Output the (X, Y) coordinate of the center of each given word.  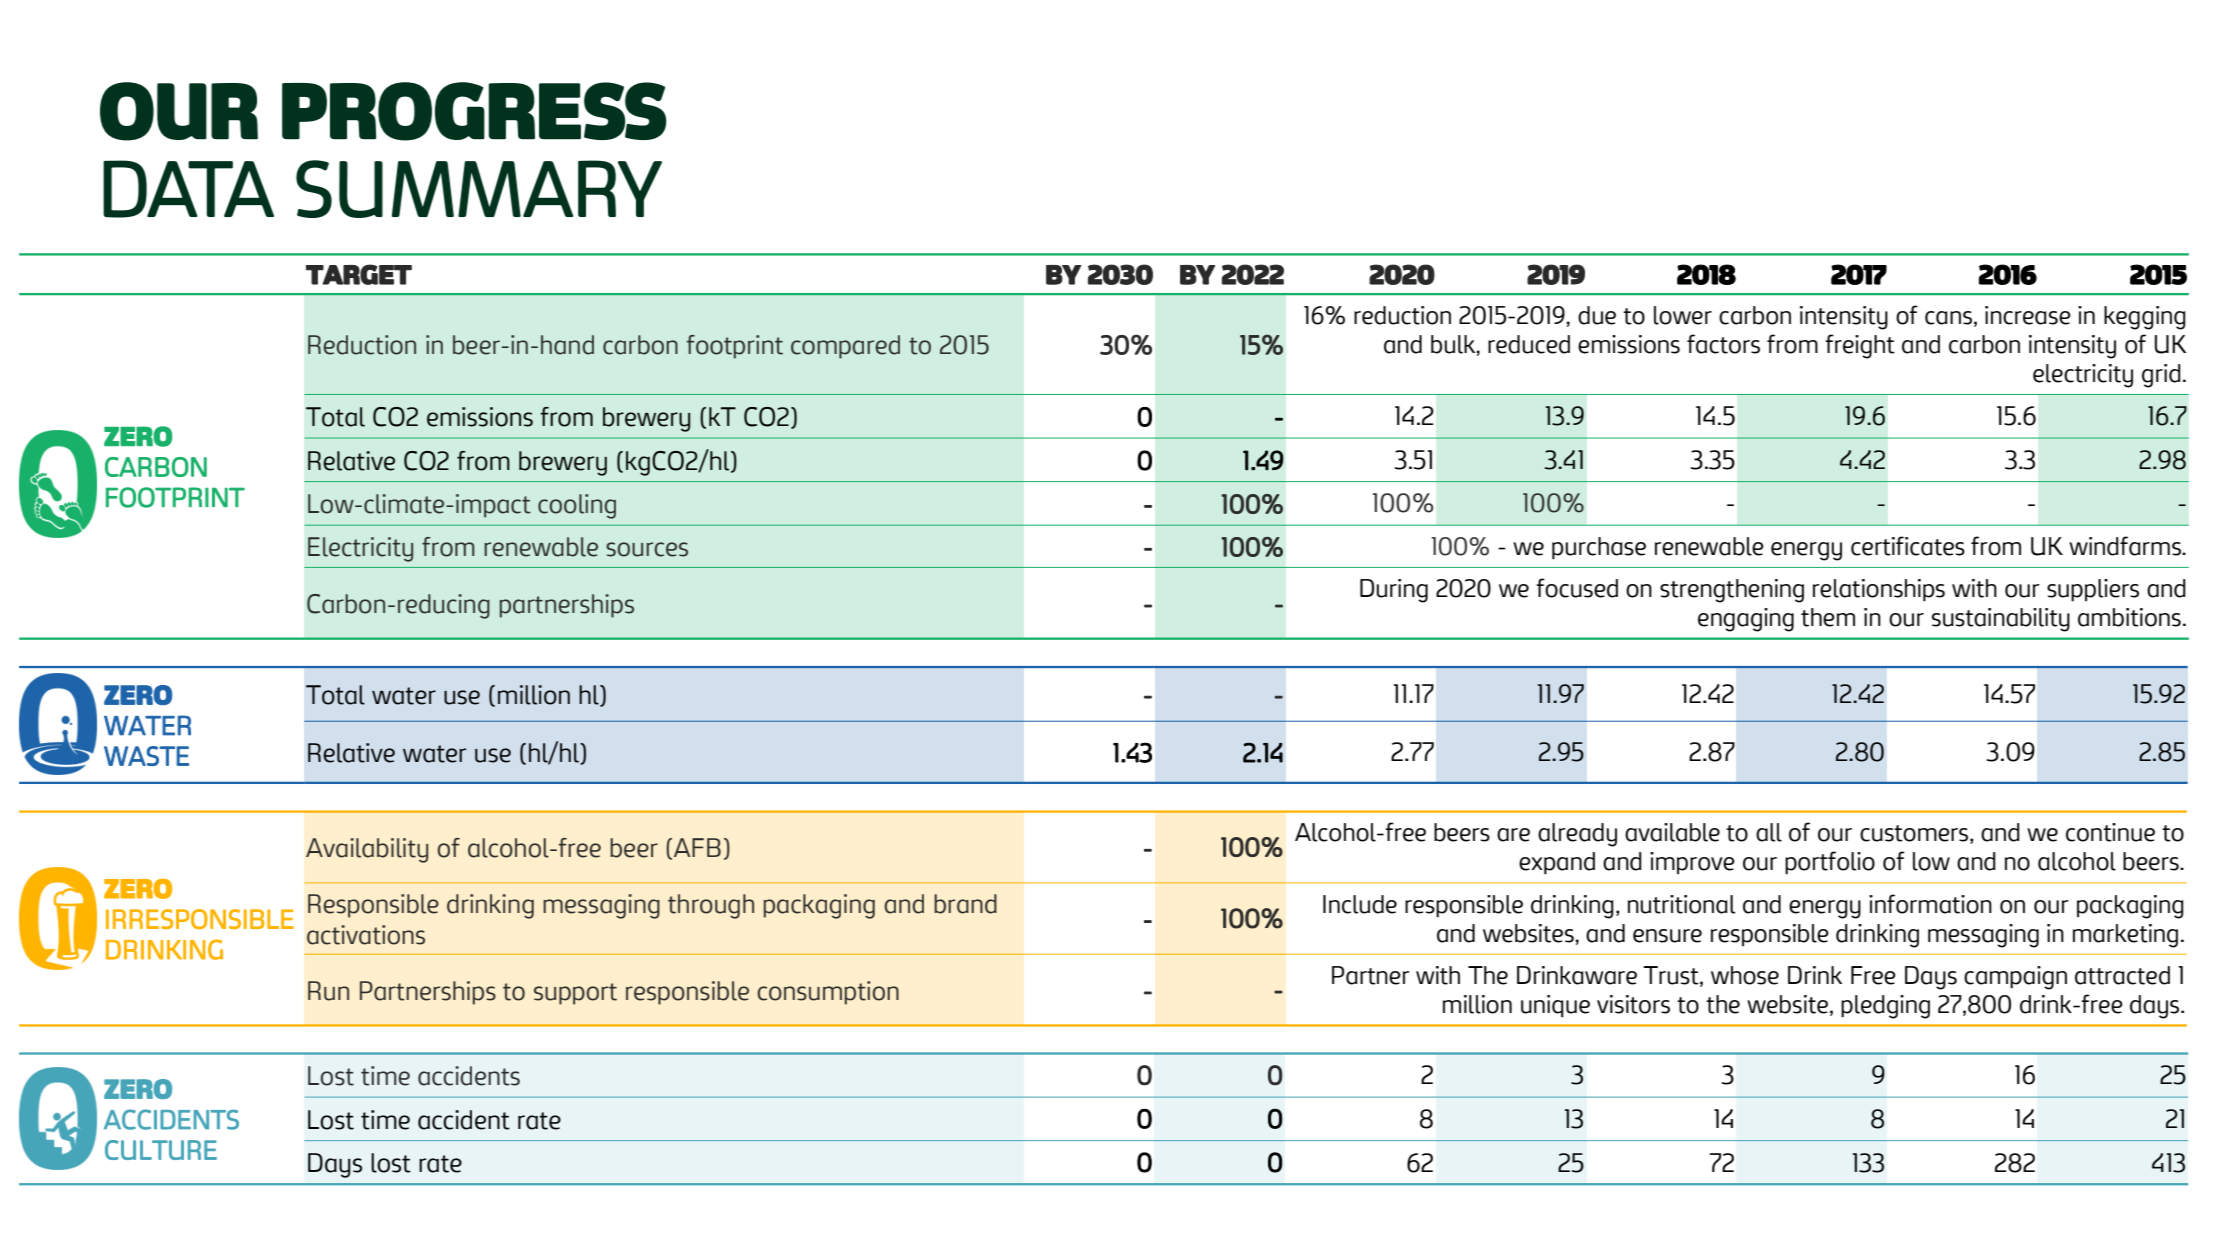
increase (2028, 315)
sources (647, 549)
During (1394, 591)
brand (965, 904)
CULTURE (161, 1150)
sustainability (2001, 620)
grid (2161, 376)
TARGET (359, 274)
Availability (367, 850)
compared (845, 347)
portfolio (1830, 862)
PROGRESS (474, 111)
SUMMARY (479, 189)
